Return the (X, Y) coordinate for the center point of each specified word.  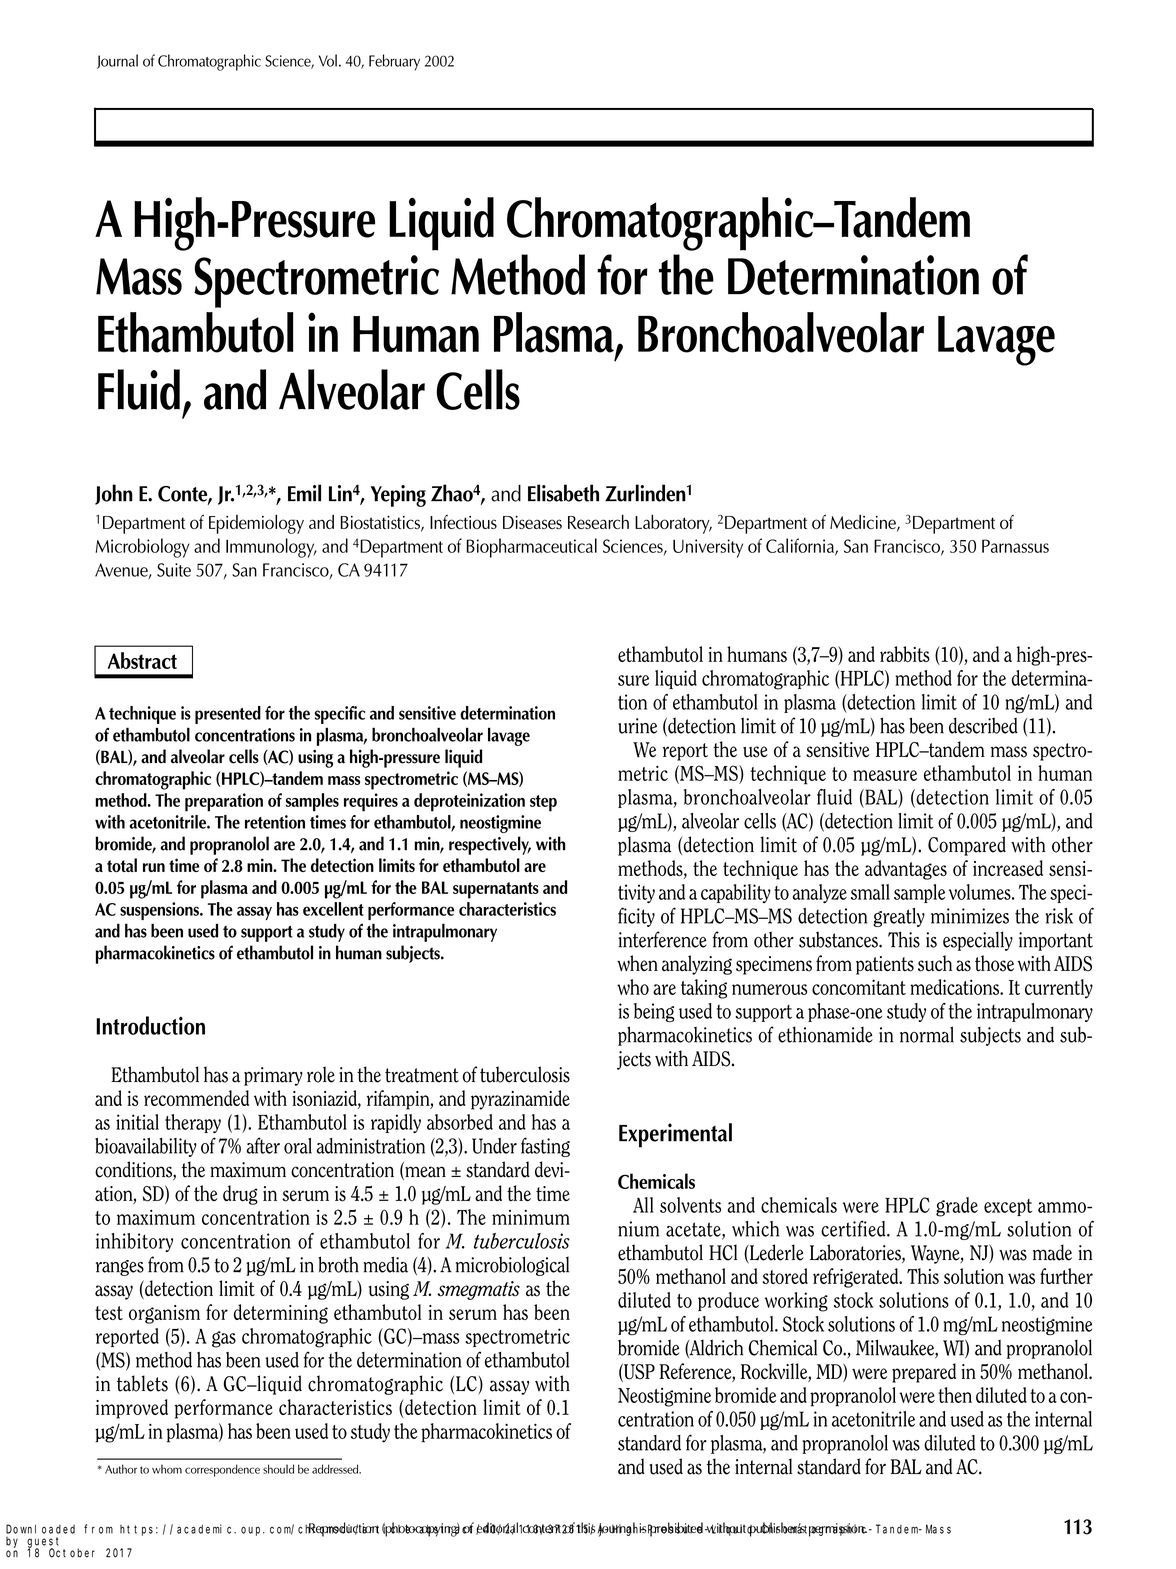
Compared (967, 846)
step (543, 803)
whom (167, 1469)
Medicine (864, 523)
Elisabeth (563, 493)
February (394, 62)
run (154, 867)
